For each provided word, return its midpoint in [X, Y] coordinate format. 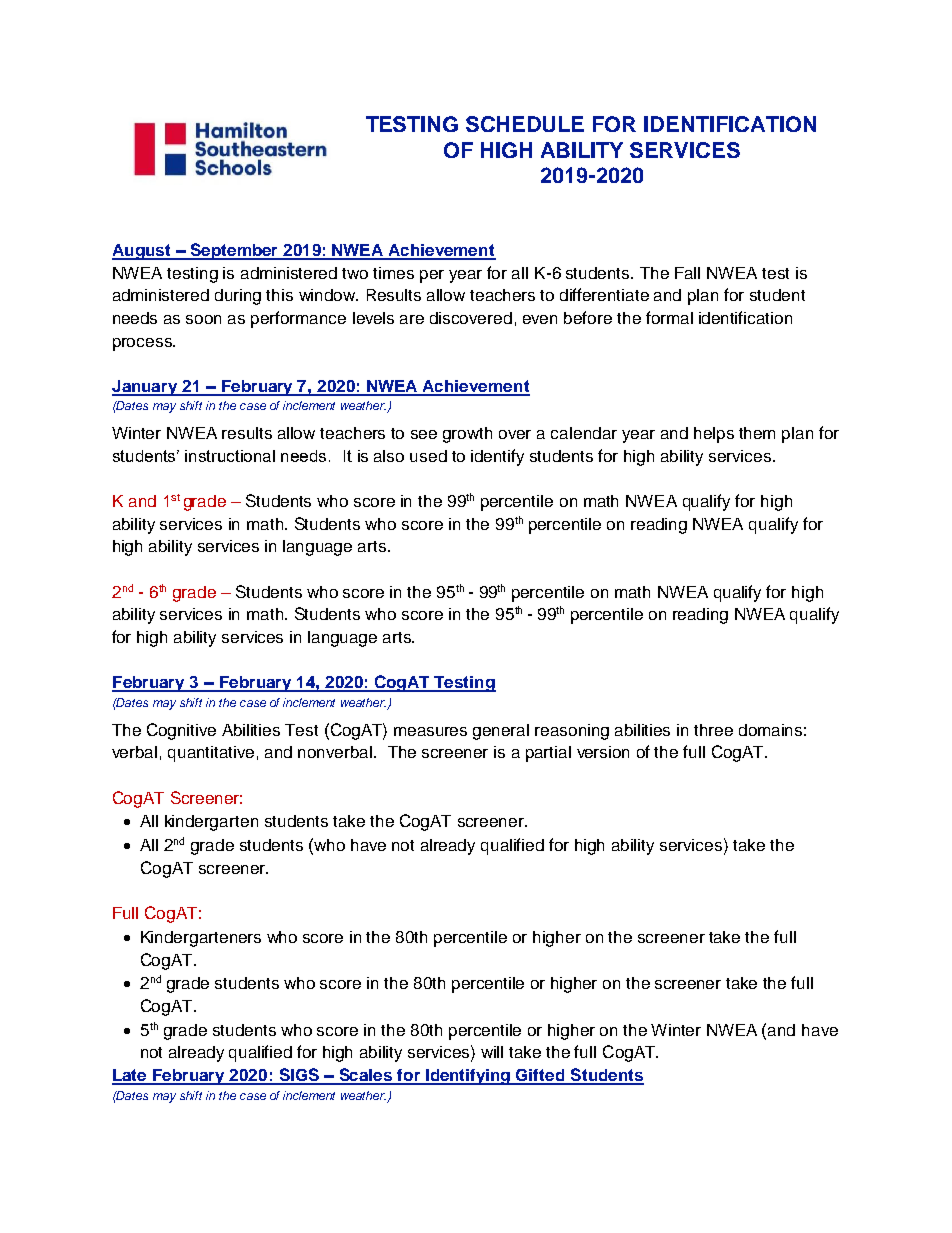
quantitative [211, 754]
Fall [687, 273]
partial [548, 754]
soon [203, 319]
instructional [230, 456]
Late [130, 1076]
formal [669, 317]
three [713, 730]
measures [430, 731]
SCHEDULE [525, 124]
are [412, 319]
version [603, 752]
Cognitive [181, 731]
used [428, 456]
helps [714, 435]
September [234, 251]
